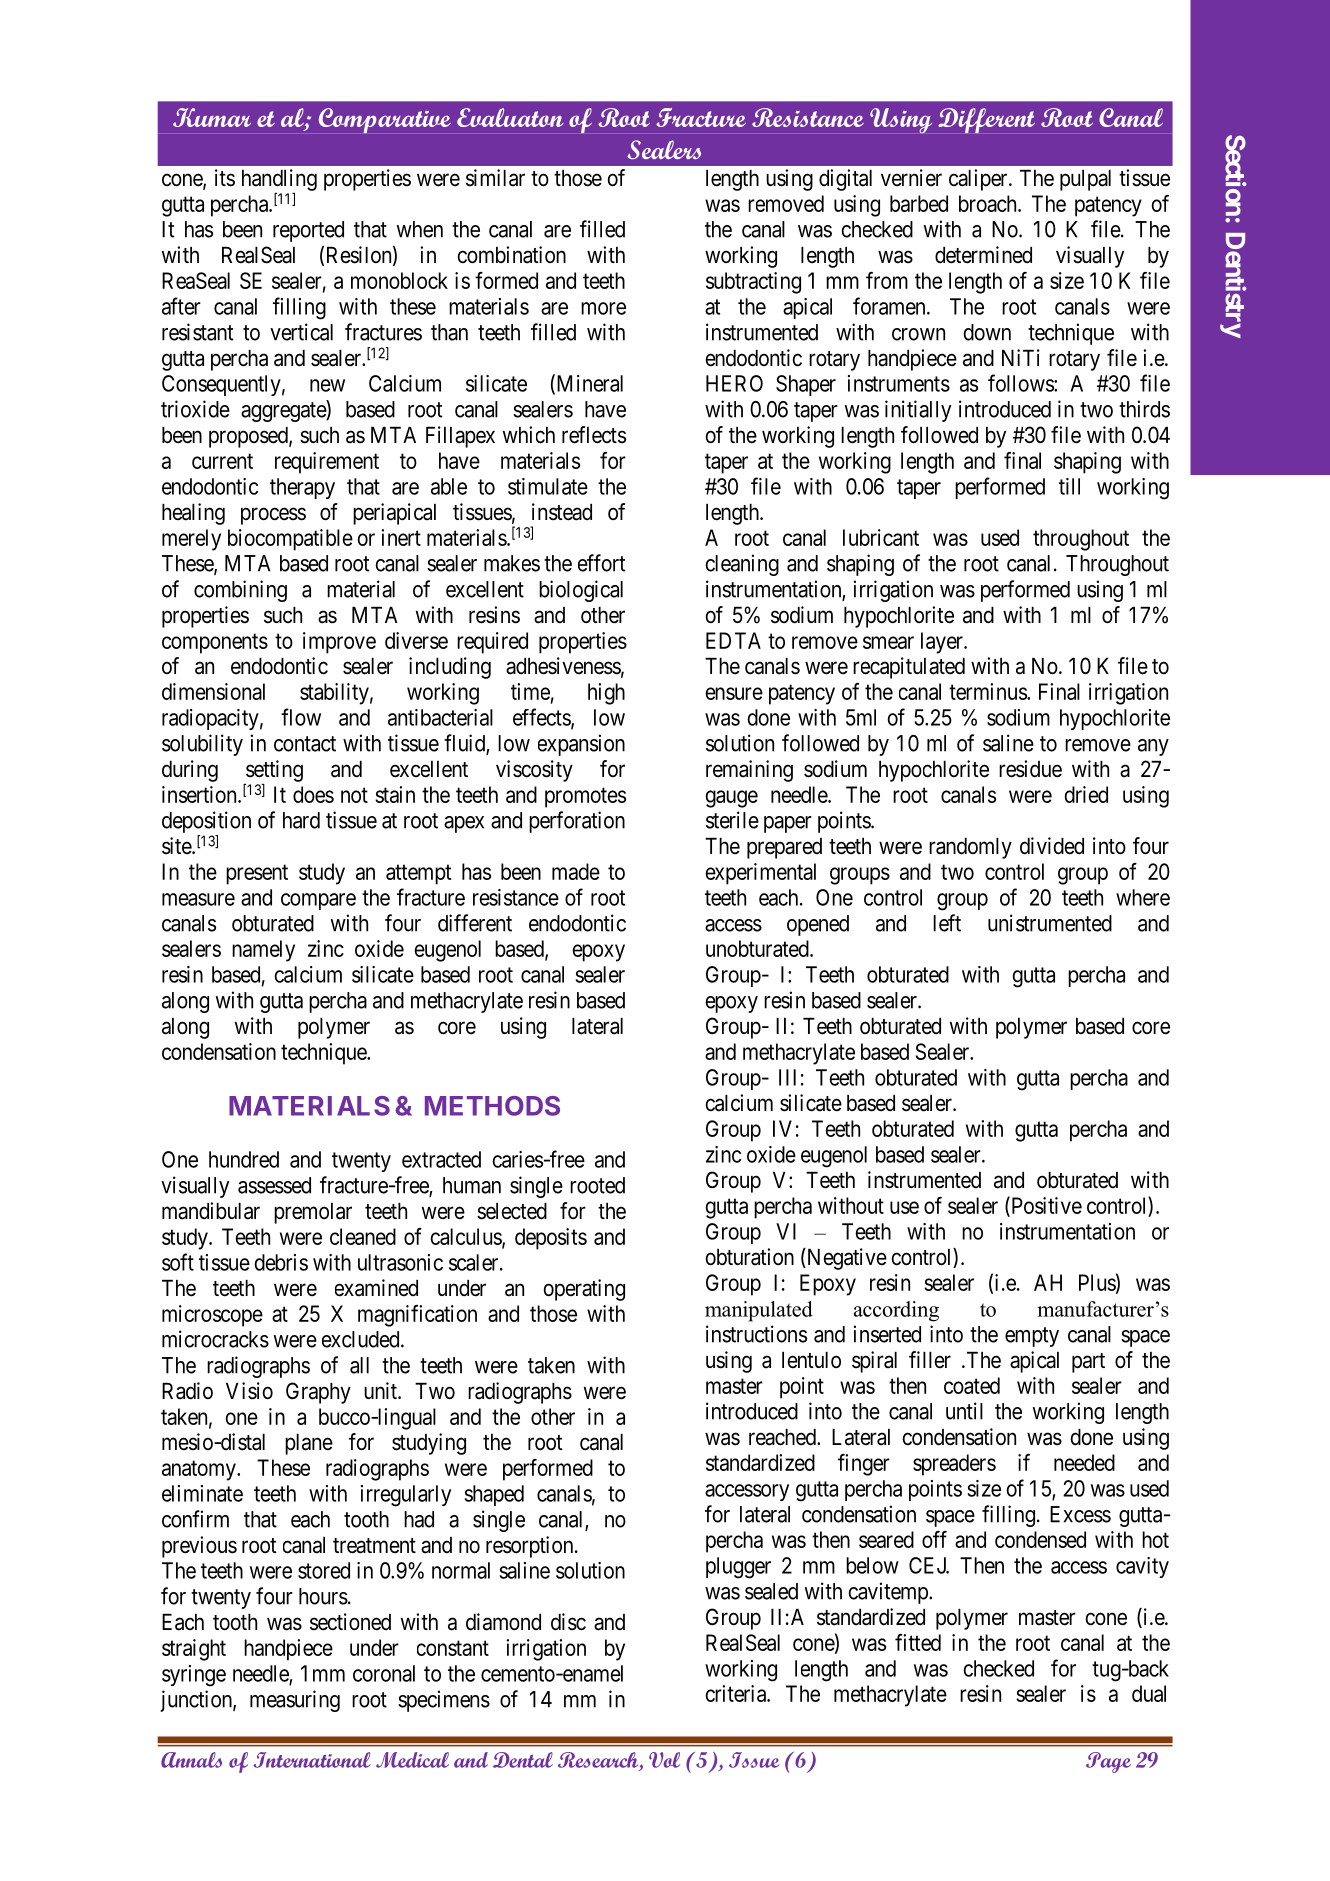 This screenshot has width=1330, height=1881. Describe the element at coordinates (279, 180) in the screenshot. I see `handling` at that location.
